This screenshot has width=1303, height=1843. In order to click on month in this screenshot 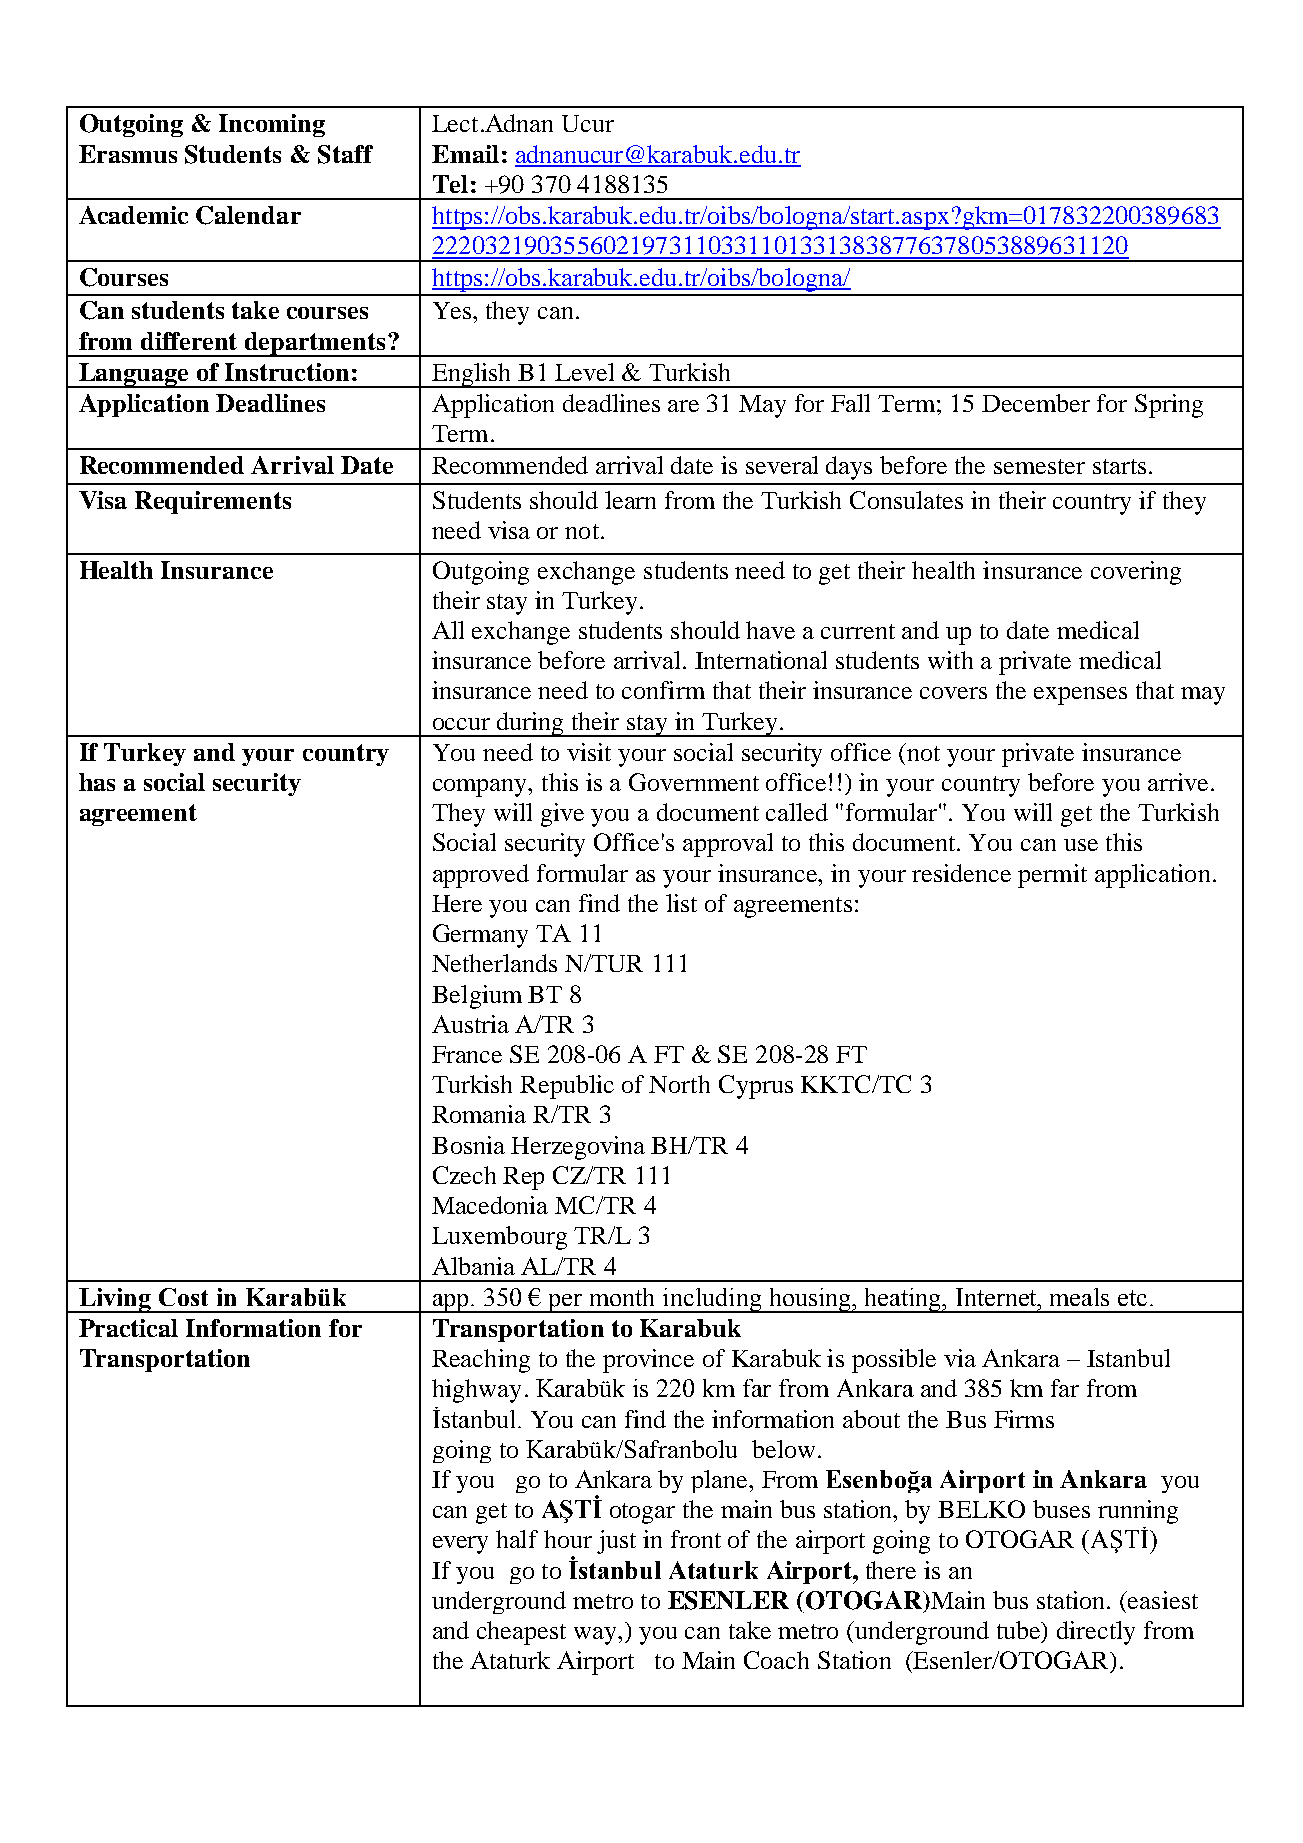, I will do `click(622, 1297)`.
